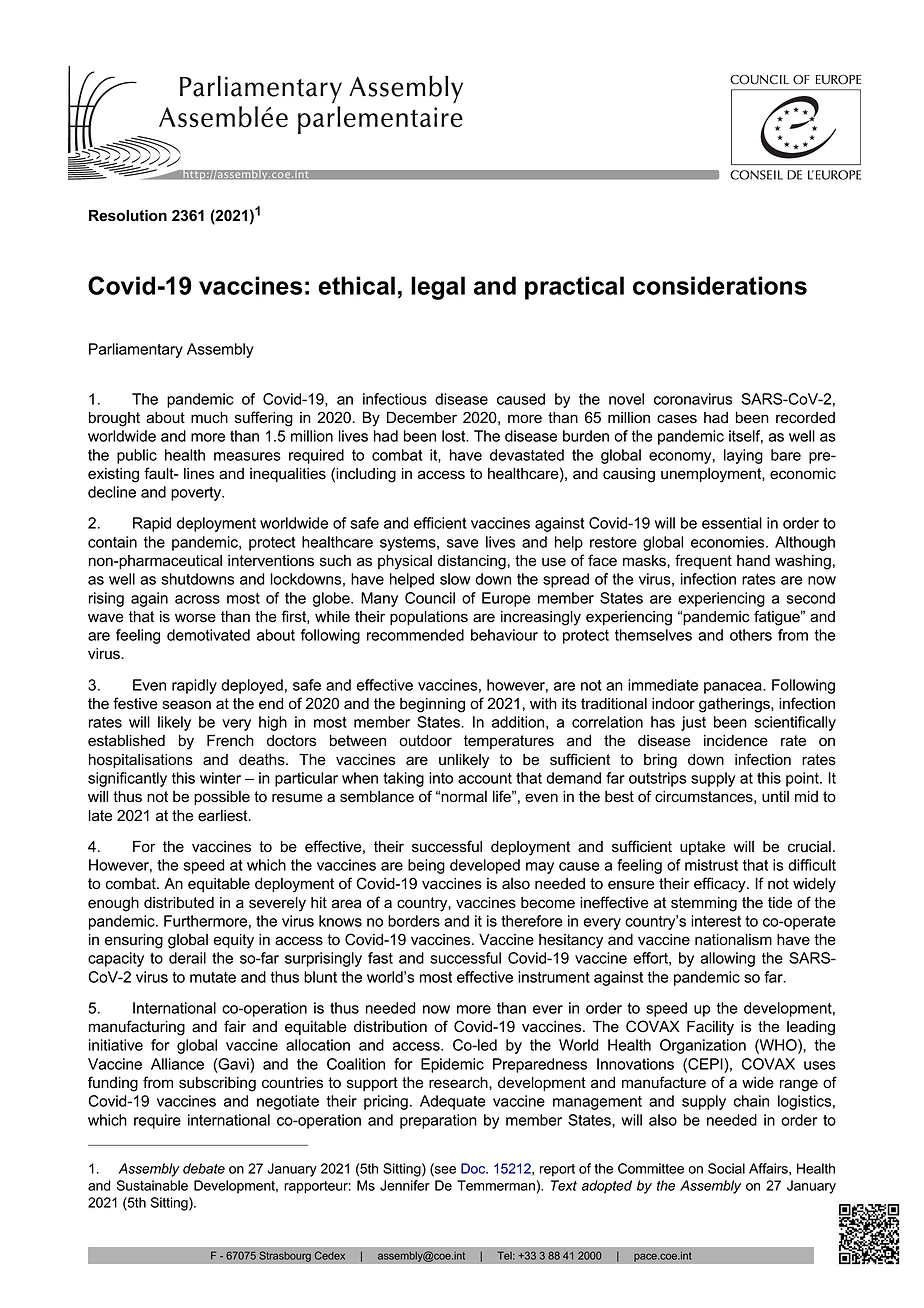 This screenshot has height=1308, width=924. Describe the element at coordinates (438, 288) in the screenshot. I see `legal` at that location.
